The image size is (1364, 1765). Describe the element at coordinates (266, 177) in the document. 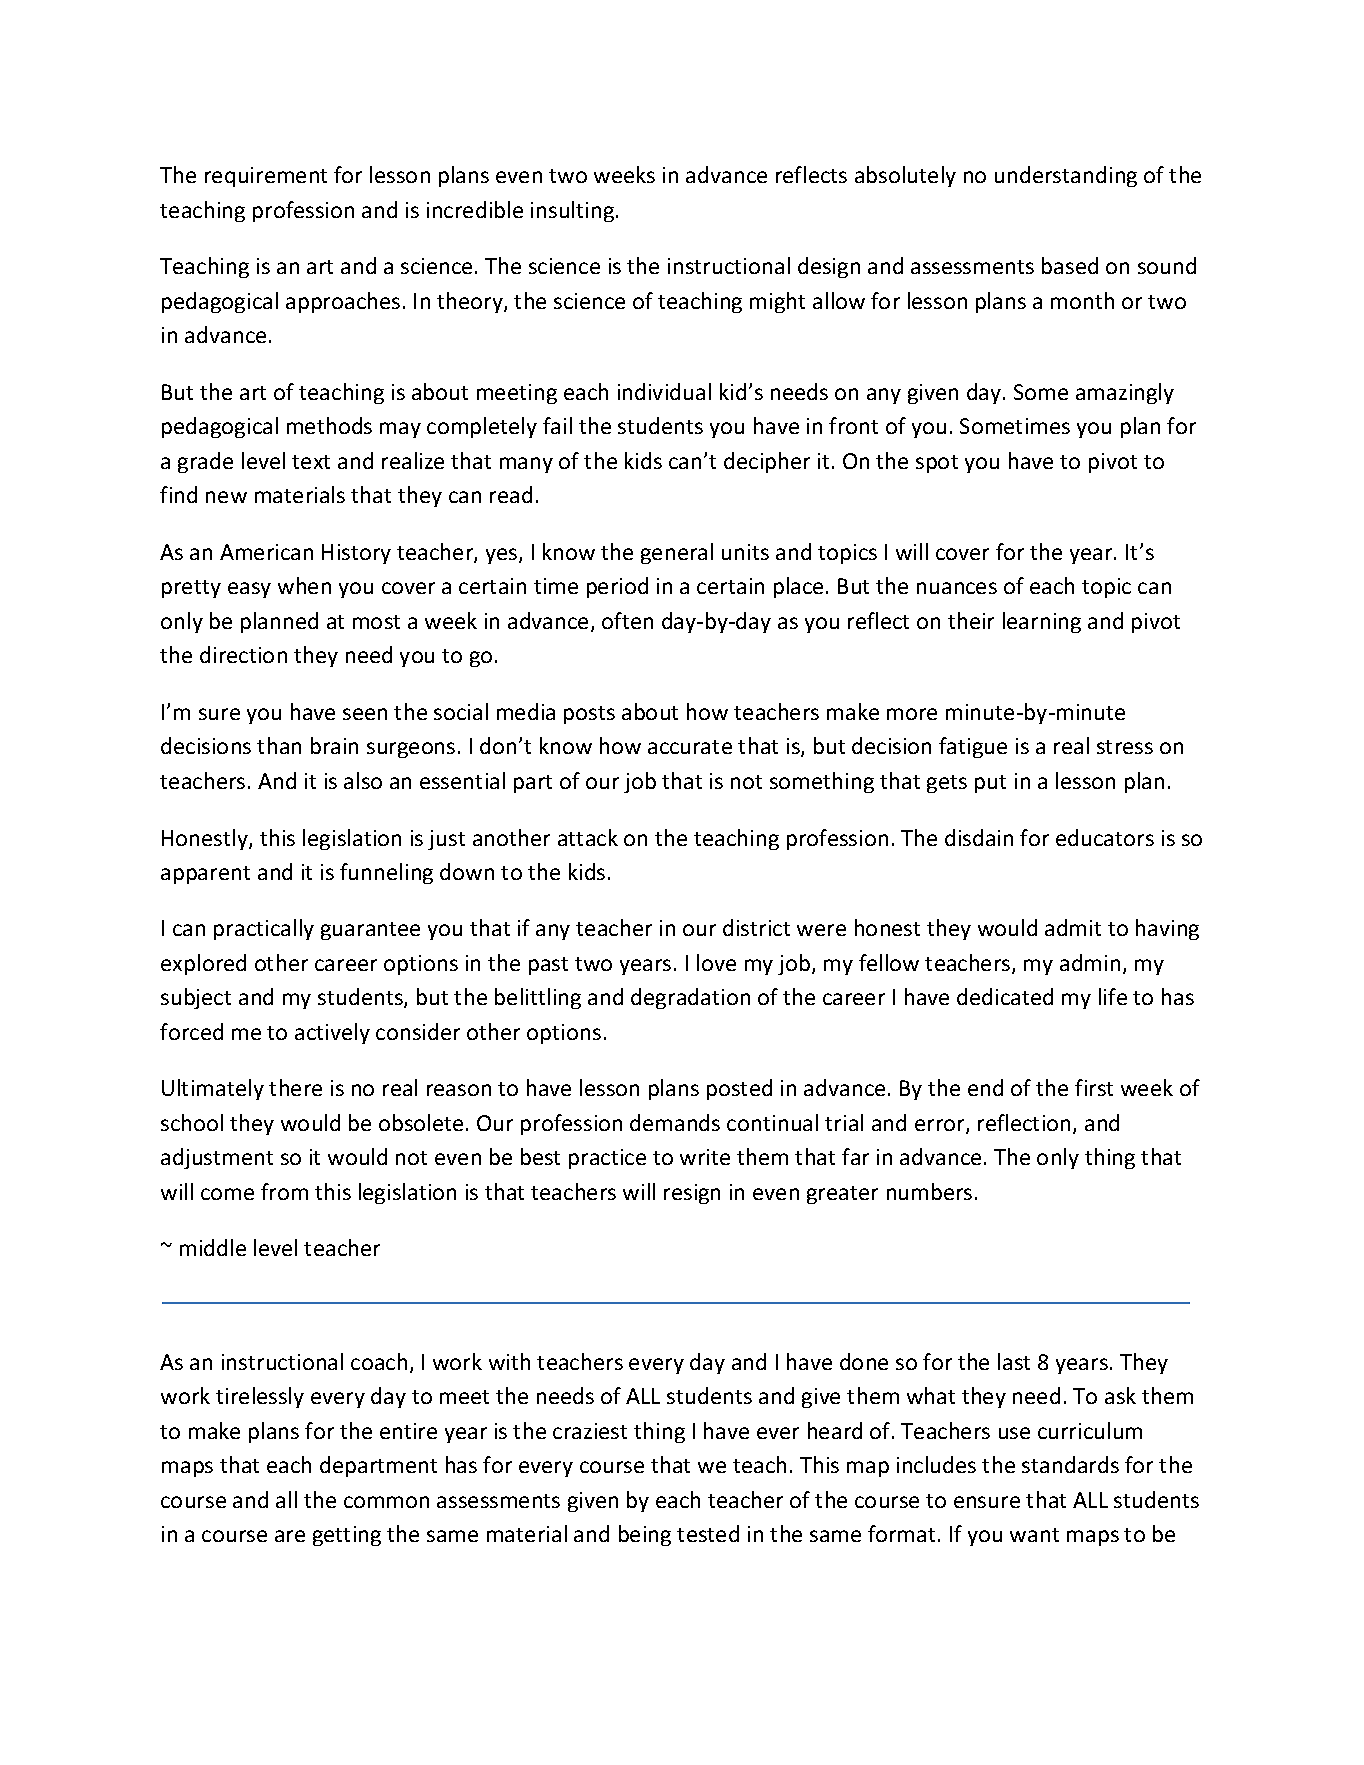

I see `requirement` at that location.
